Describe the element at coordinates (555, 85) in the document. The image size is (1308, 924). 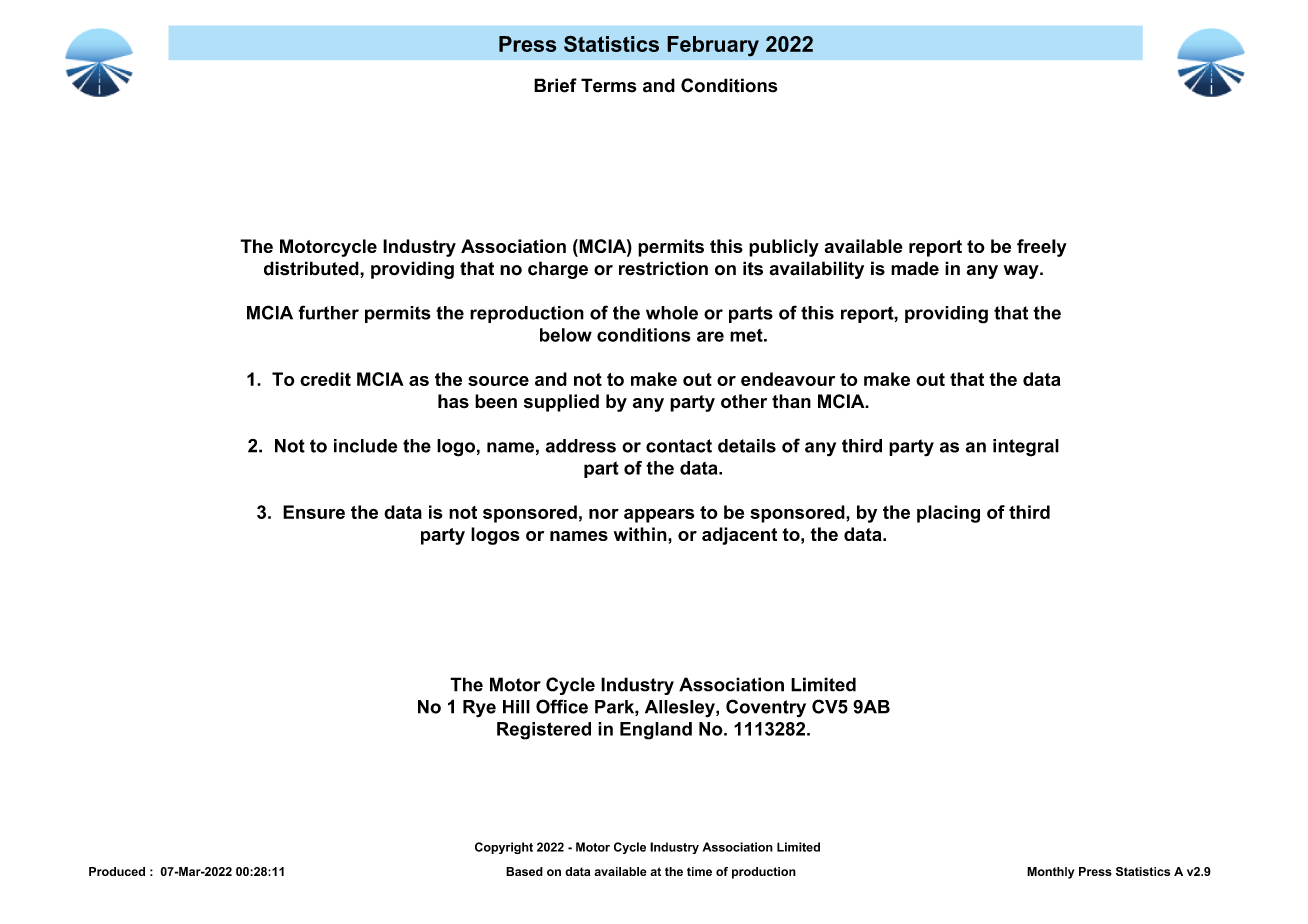
I see `Brief` at that location.
